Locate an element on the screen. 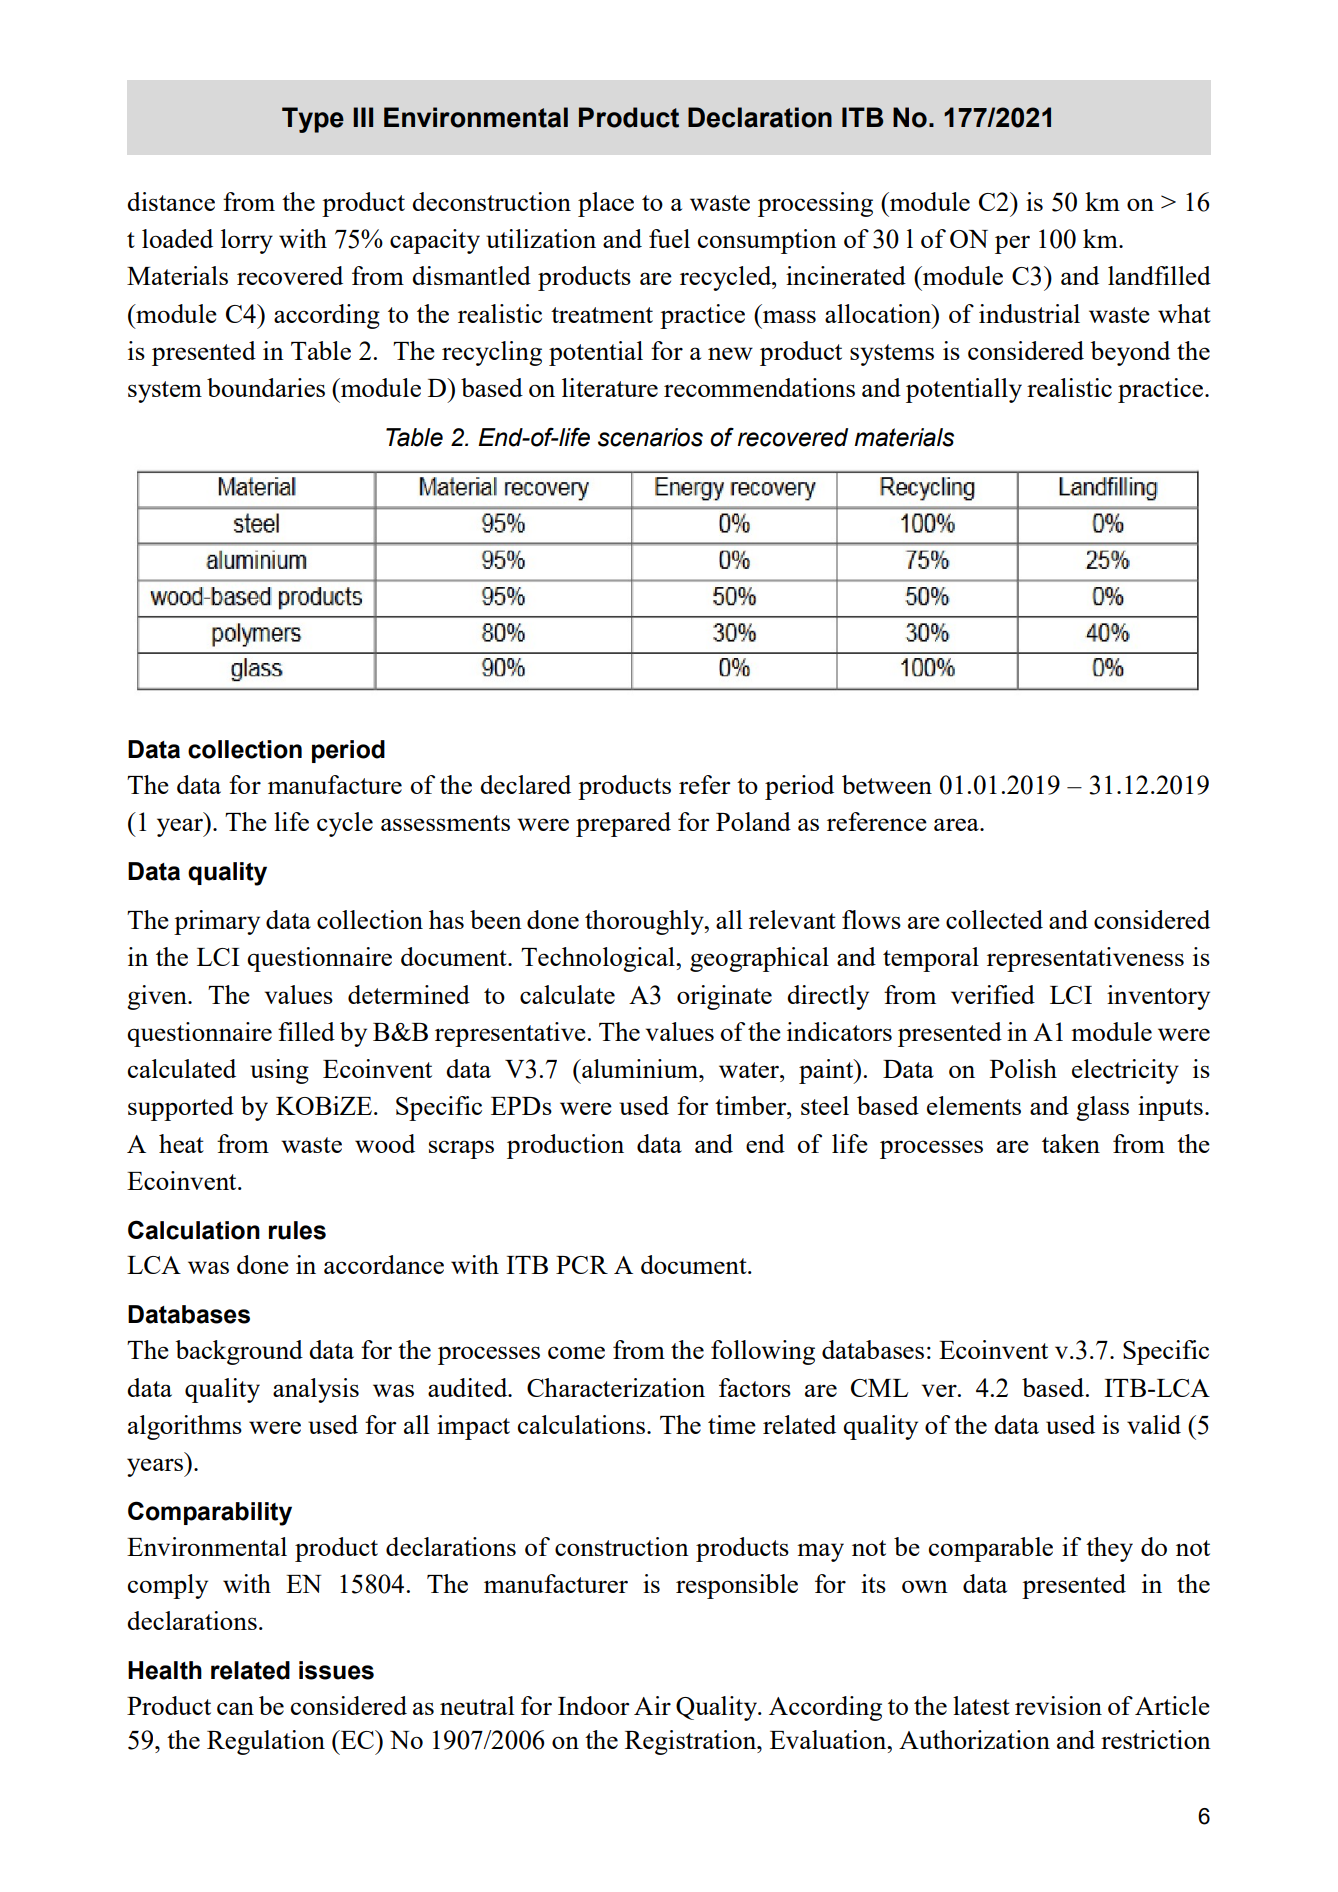  revision is located at coordinates (1058, 1705).
